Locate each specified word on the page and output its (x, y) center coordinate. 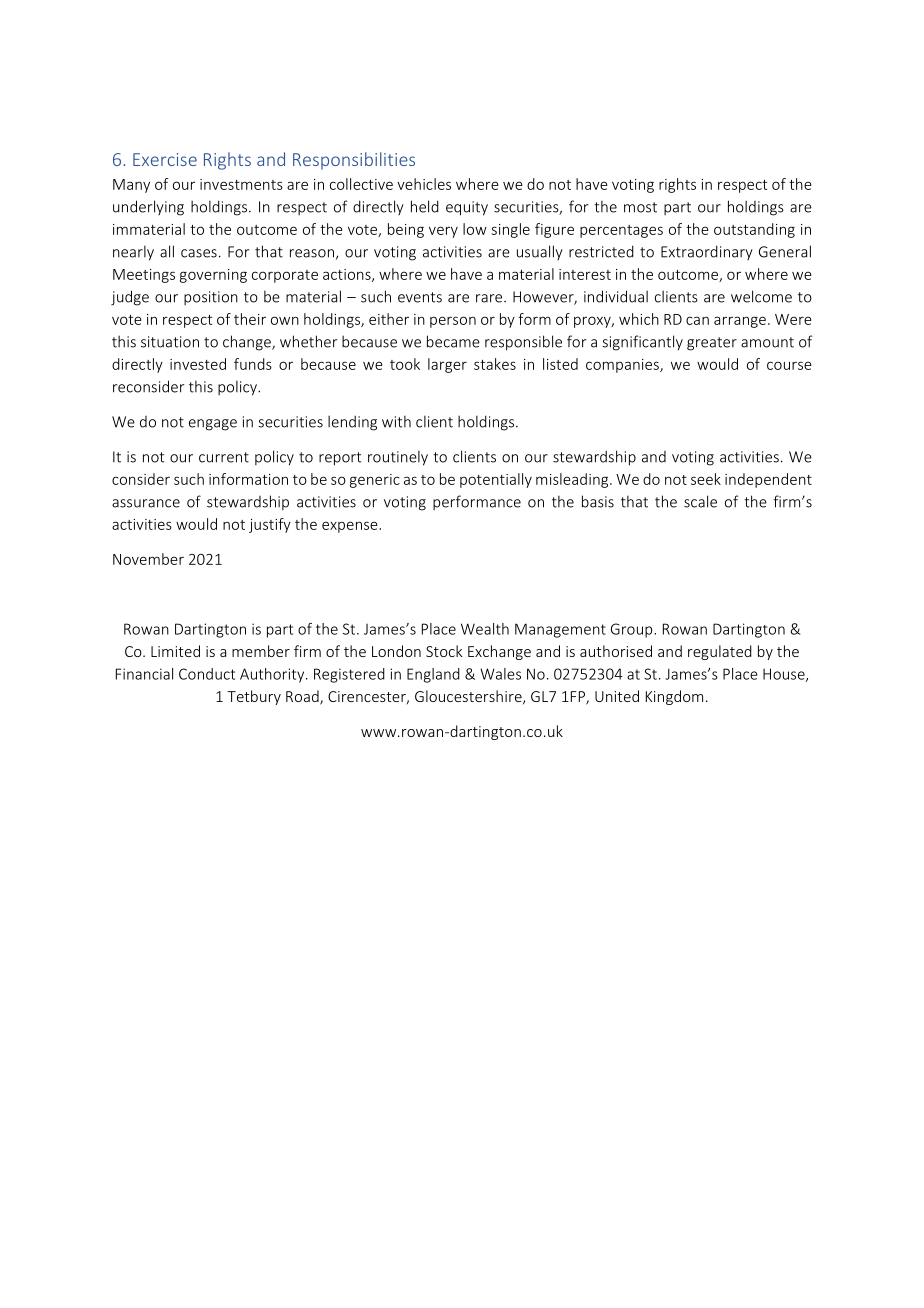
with (396, 421)
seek (706, 479)
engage (213, 425)
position (211, 298)
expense (351, 527)
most (640, 207)
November (148, 559)
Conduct (207, 674)
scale (700, 501)
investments (241, 184)
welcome (761, 296)
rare (490, 298)
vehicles (424, 184)
